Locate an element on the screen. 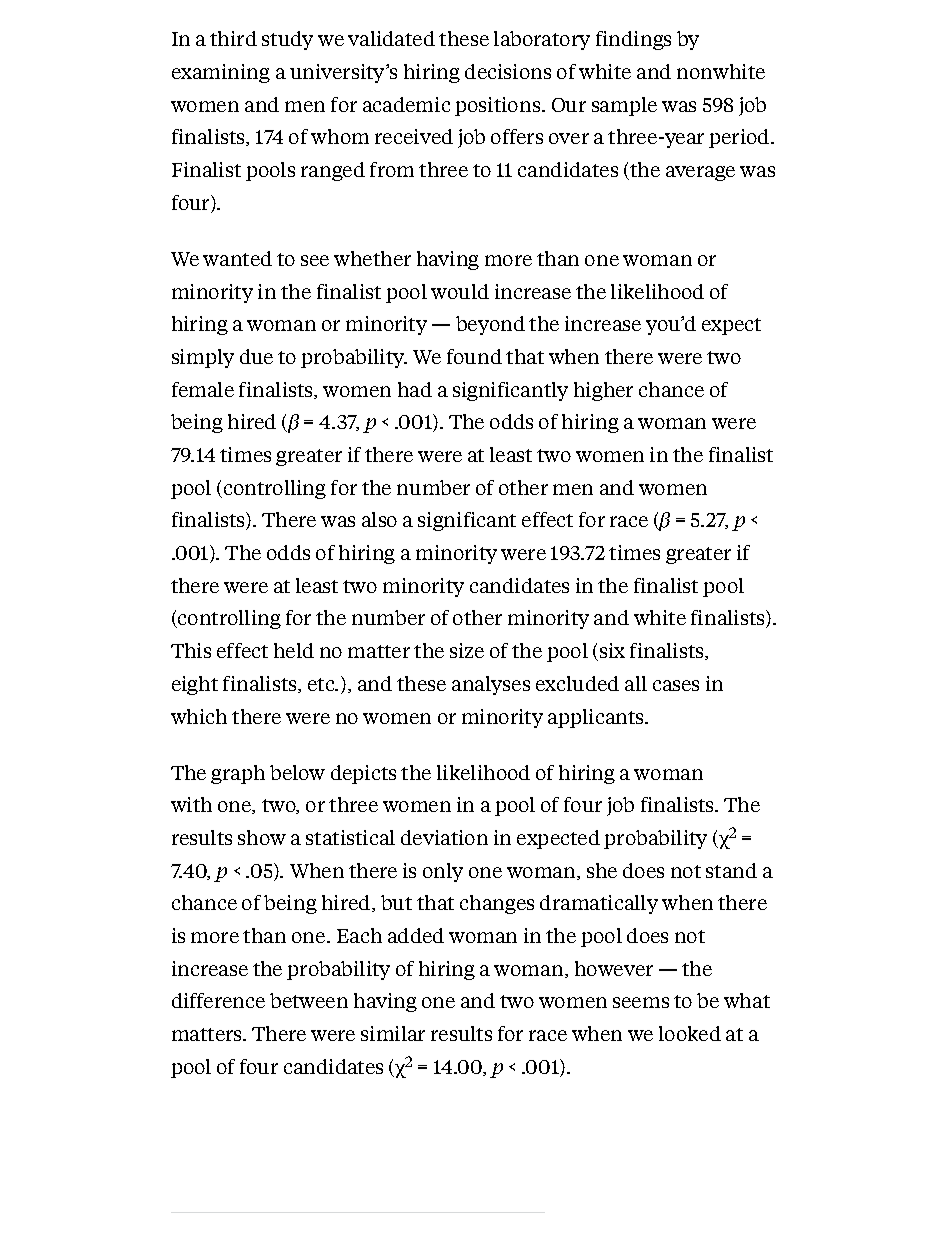 The image size is (952, 1233). deviation is located at coordinates (444, 837).
